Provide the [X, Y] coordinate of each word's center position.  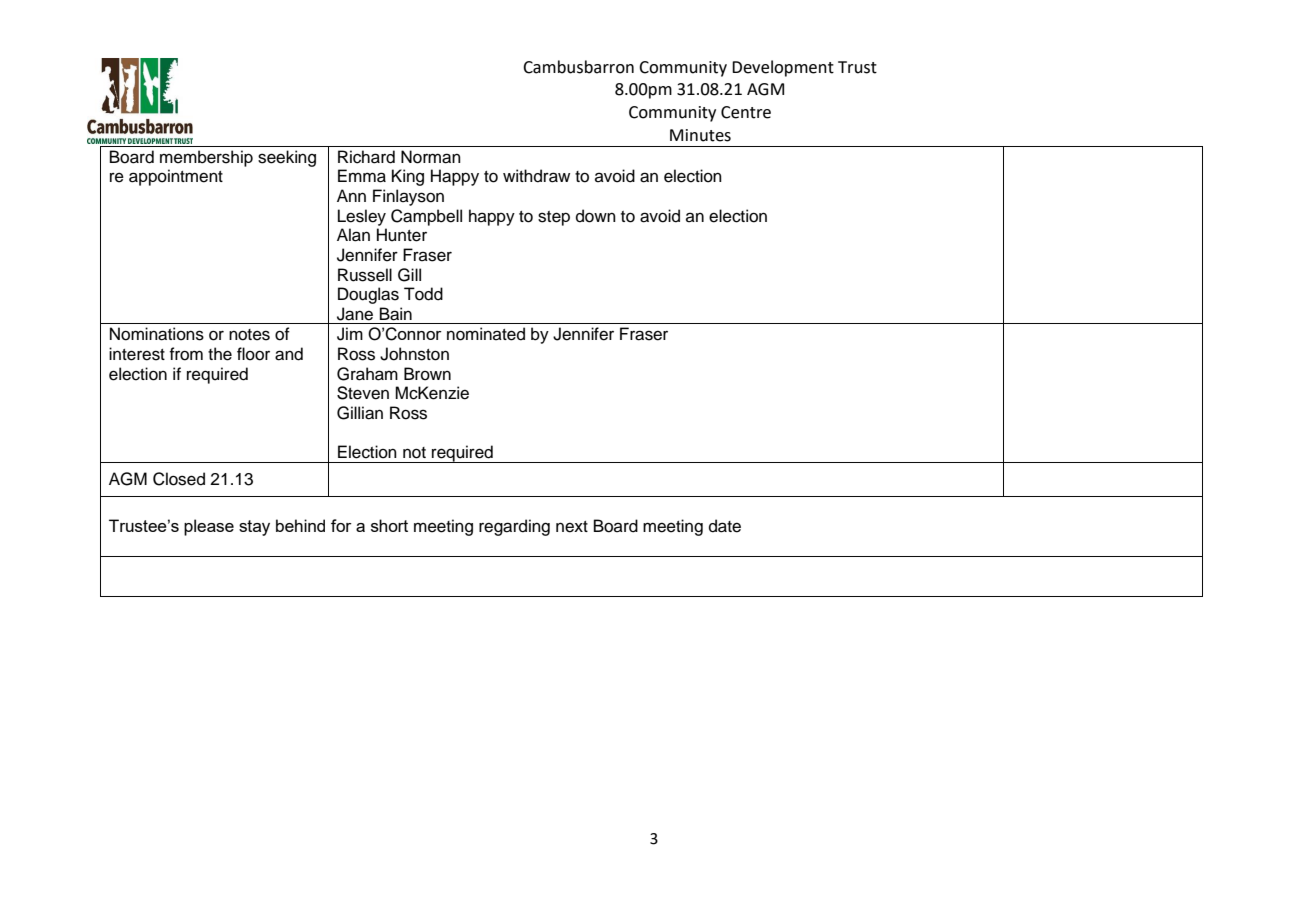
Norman [431, 157]
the [220, 354]
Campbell [426, 217]
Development [783, 68]
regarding [514, 527]
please [209, 527]
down [596, 216]
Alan [353, 235]
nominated [486, 334]
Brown [427, 374]
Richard [366, 157]
